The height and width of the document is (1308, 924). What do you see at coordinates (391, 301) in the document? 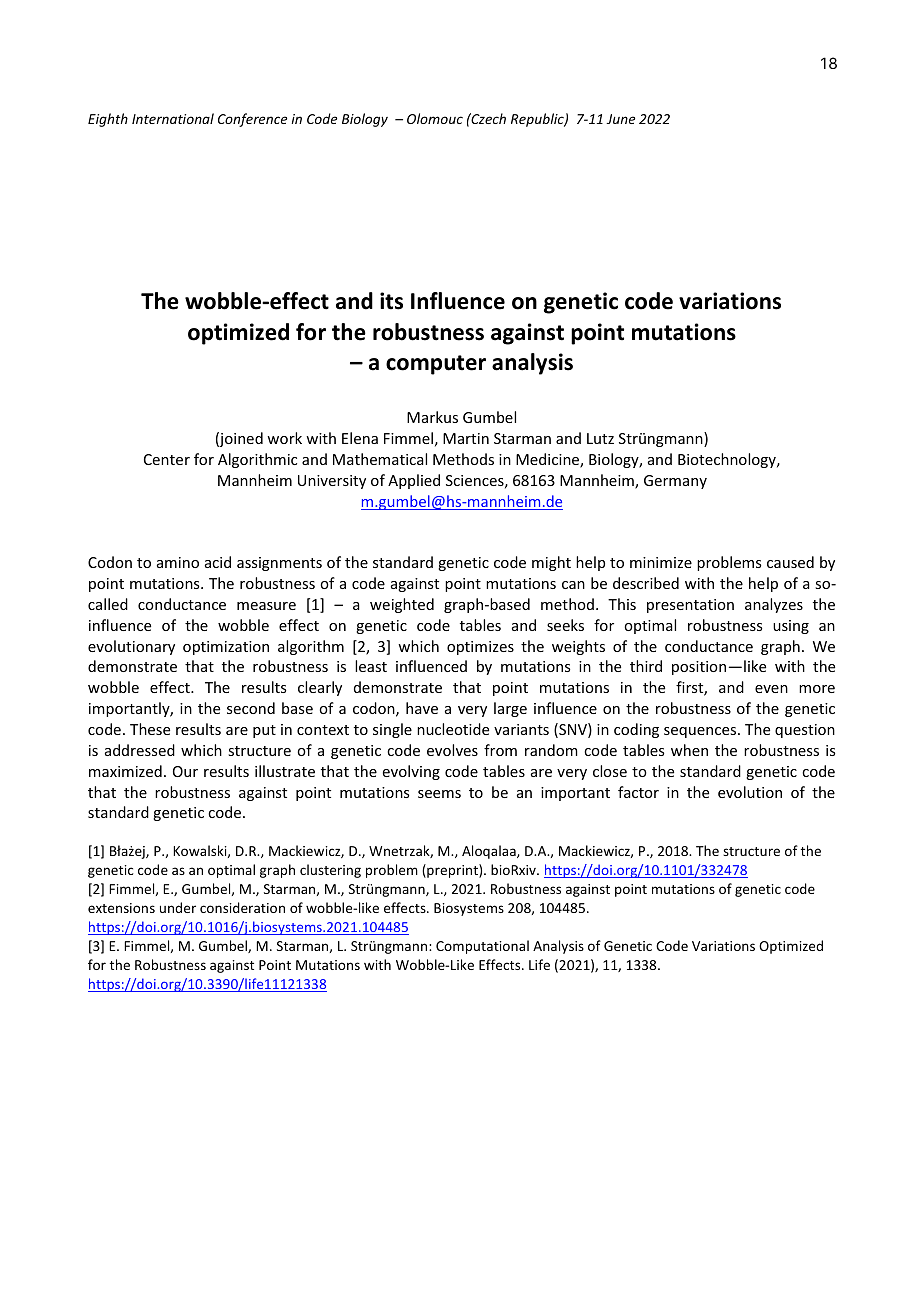
I see `its` at bounding box center [391, 301].
